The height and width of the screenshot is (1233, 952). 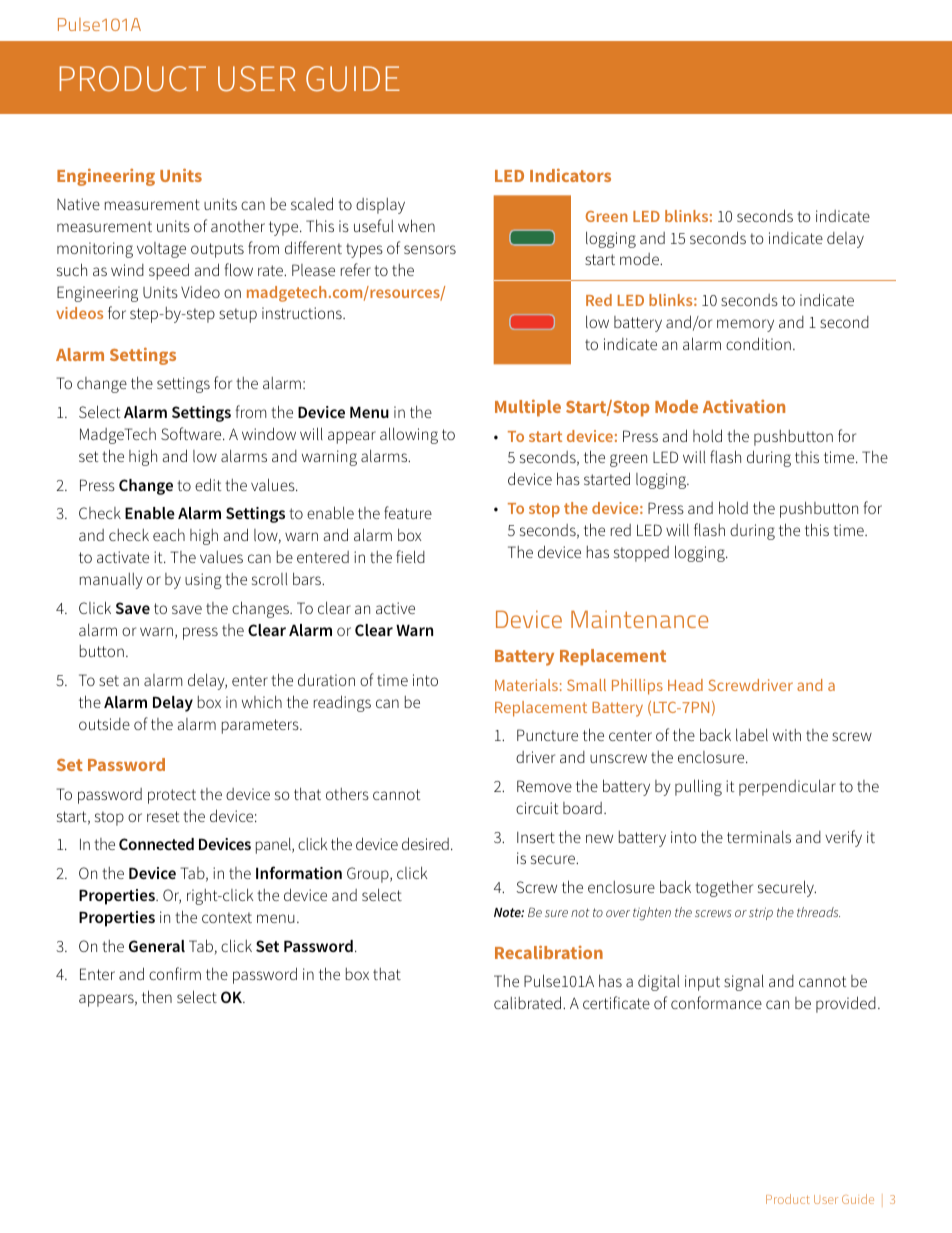 What do you see at coordinates (416, 225) in the screenshot?
I see `when` at bounding box center [416, 225].
